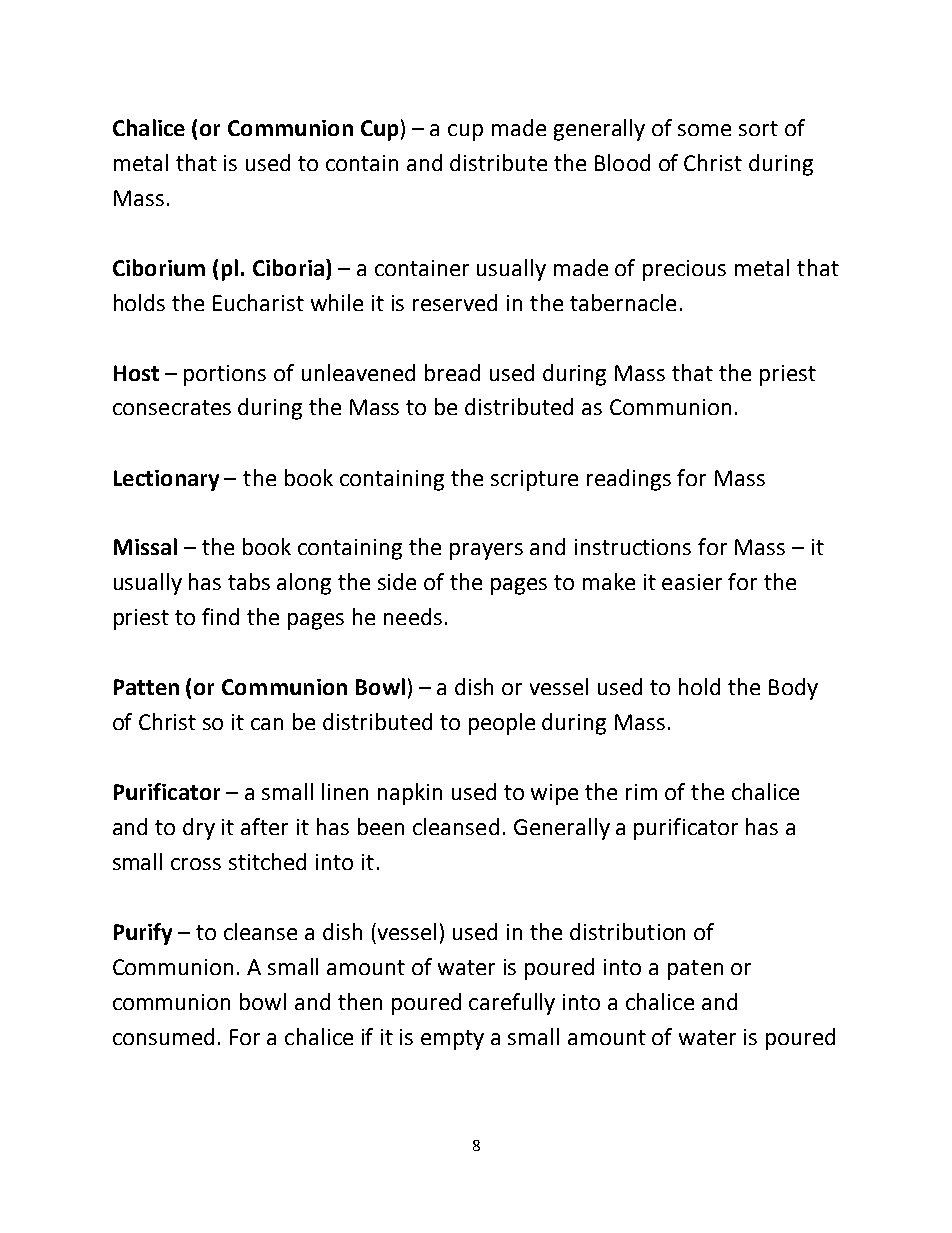 This screenshot has width=952, height=1233. What do you see at coordinates (622, 162) in the screenshot?
I see `Blood` at bounding box center [622, 162].
